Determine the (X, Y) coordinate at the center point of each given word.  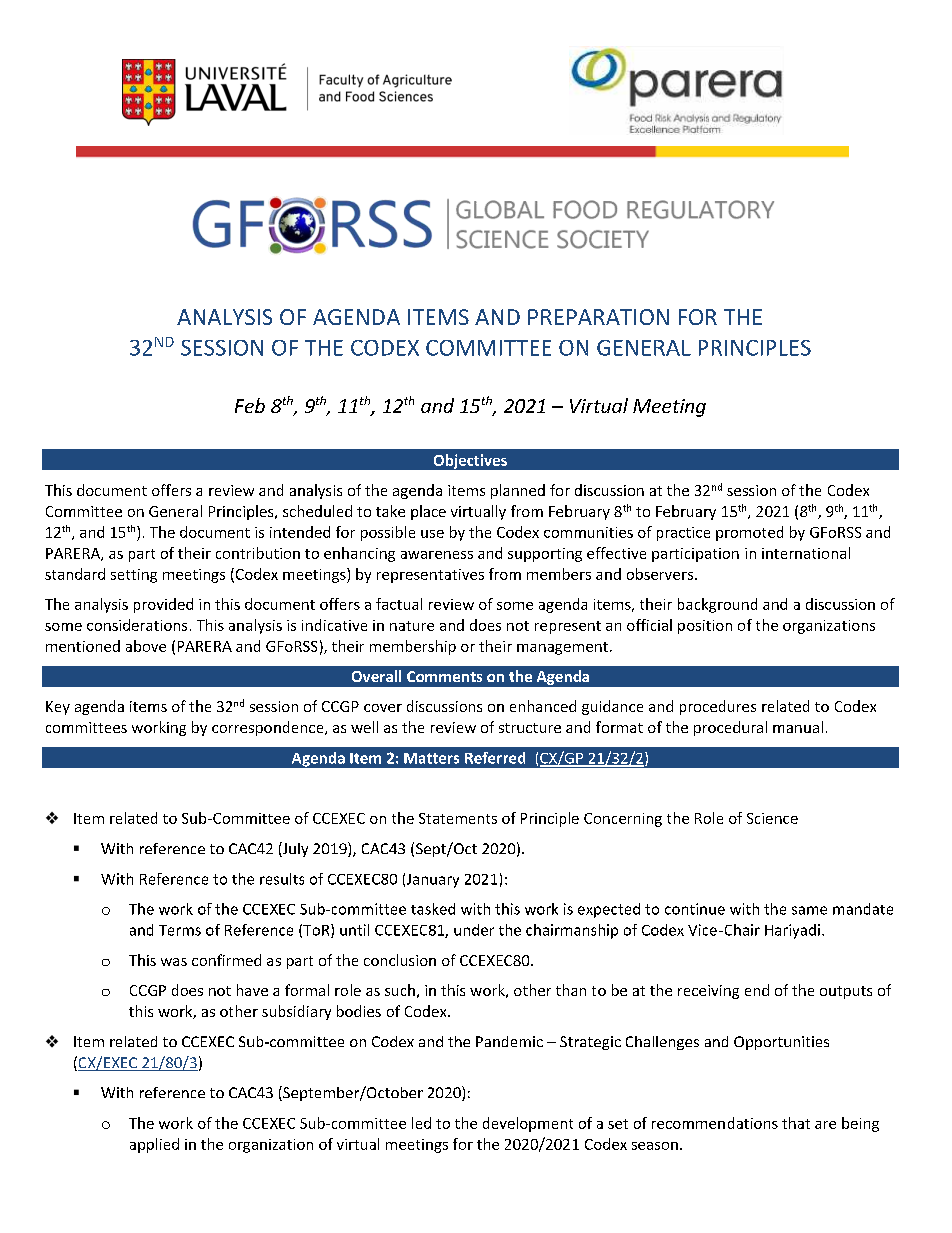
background (717, 605)
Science (772, 818)
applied (154, 1145)
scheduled (317, 511)
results (282, 879)
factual (399, 604)
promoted (749, 533)
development (528, 1124)
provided (163, 605)
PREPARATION (598, 317)
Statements (458, 818)
